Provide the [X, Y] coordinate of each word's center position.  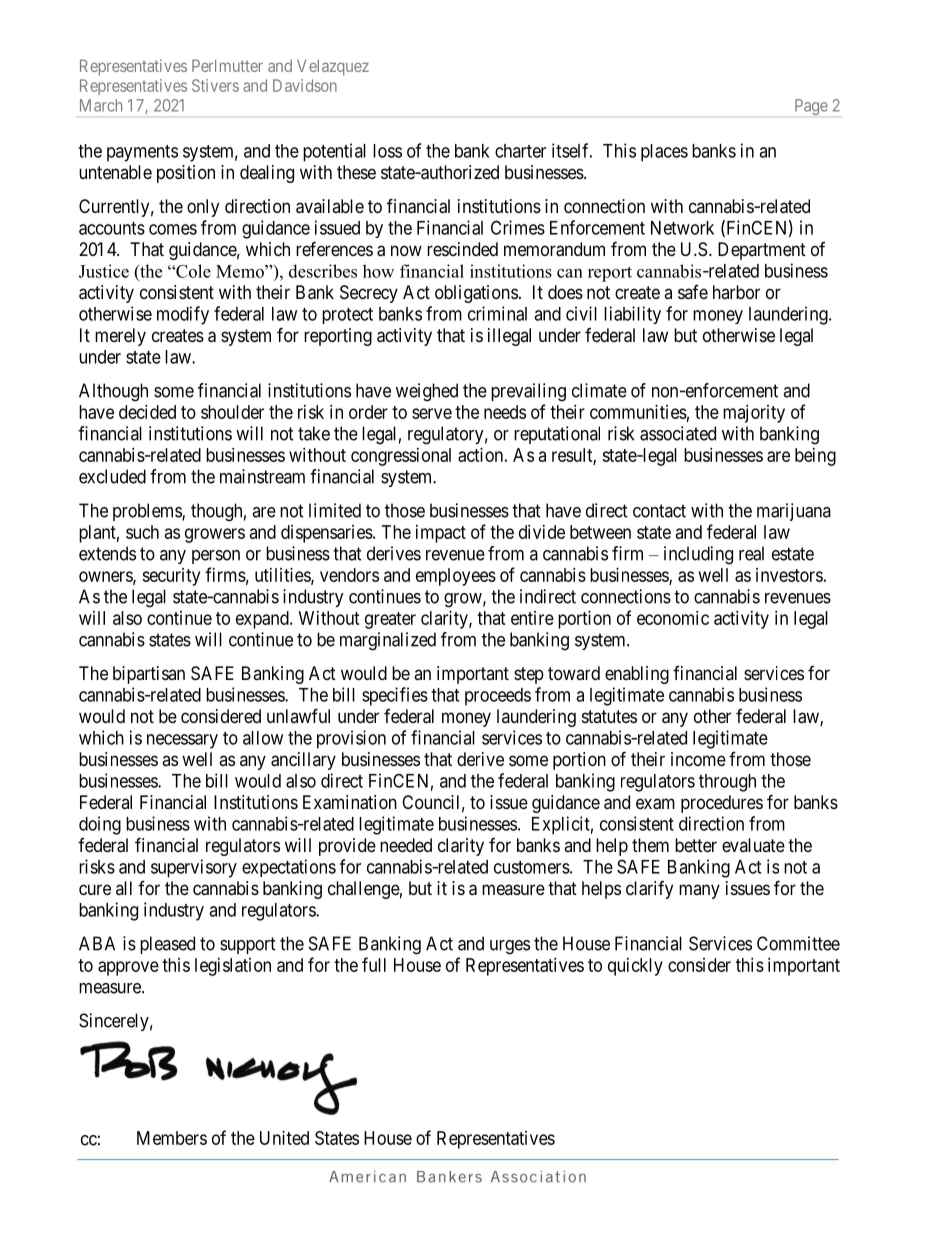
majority [754, 414]
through [727, 783]
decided [147, 412]
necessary [182, 741]
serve [432, 413]
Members [172, 1138]
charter [520, 151]
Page [811, 107]
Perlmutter [227, 65]
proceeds [498, 697]
